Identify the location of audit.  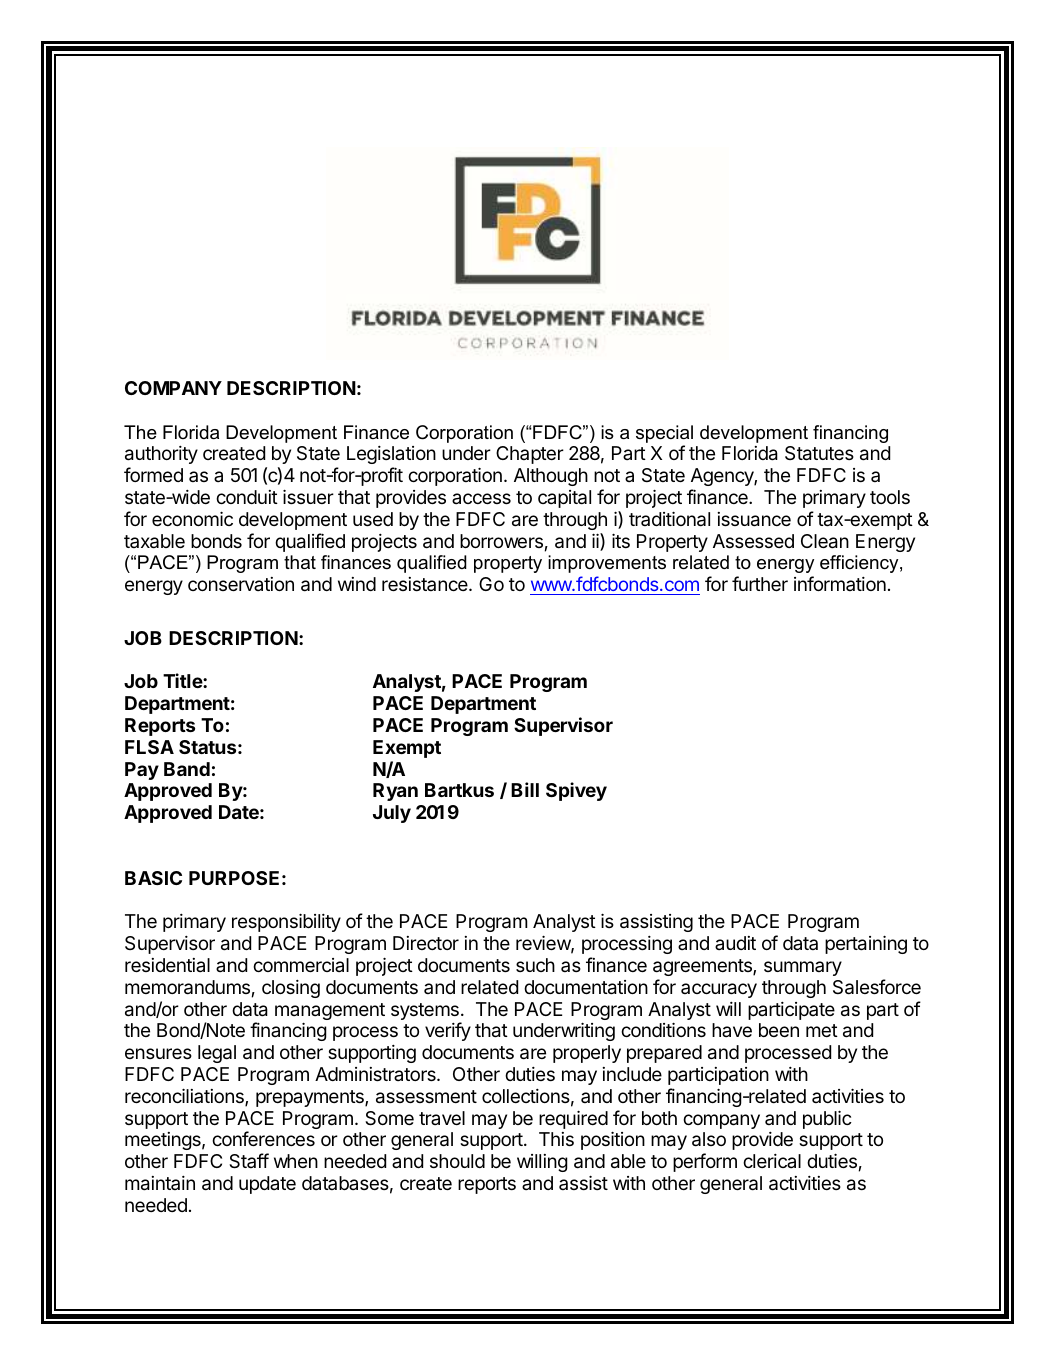
(735, 943).
